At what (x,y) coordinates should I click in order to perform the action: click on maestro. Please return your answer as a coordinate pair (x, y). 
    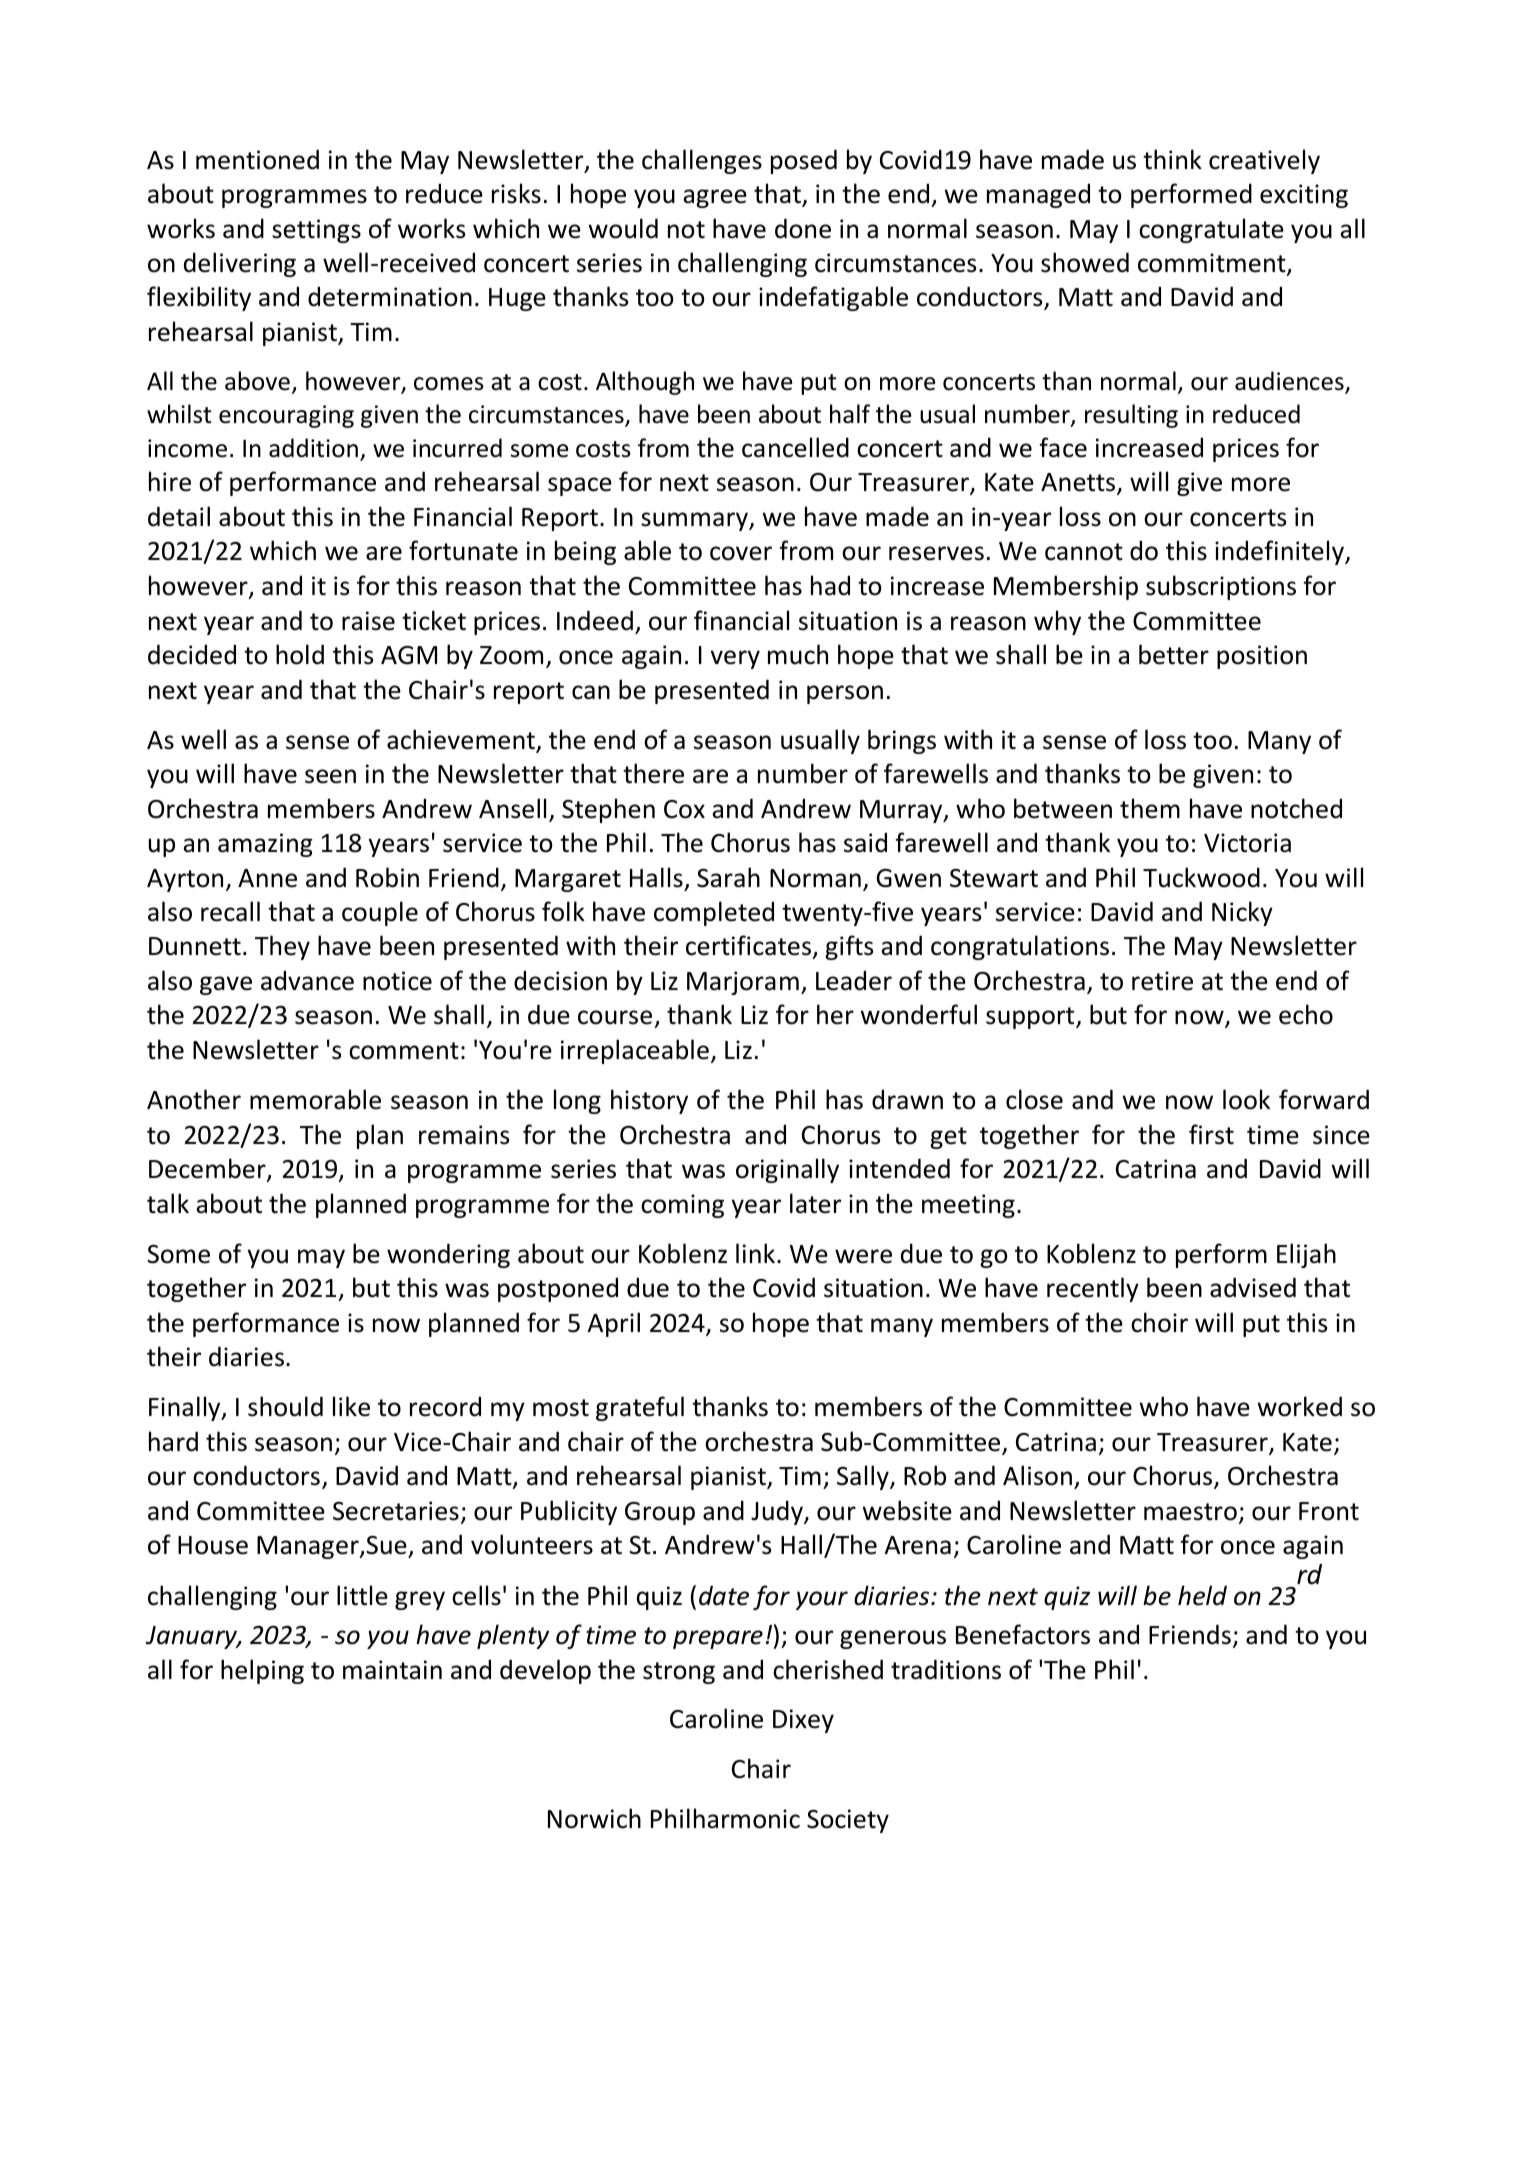
    Looking at the image, I should click on (1190, 1512).
